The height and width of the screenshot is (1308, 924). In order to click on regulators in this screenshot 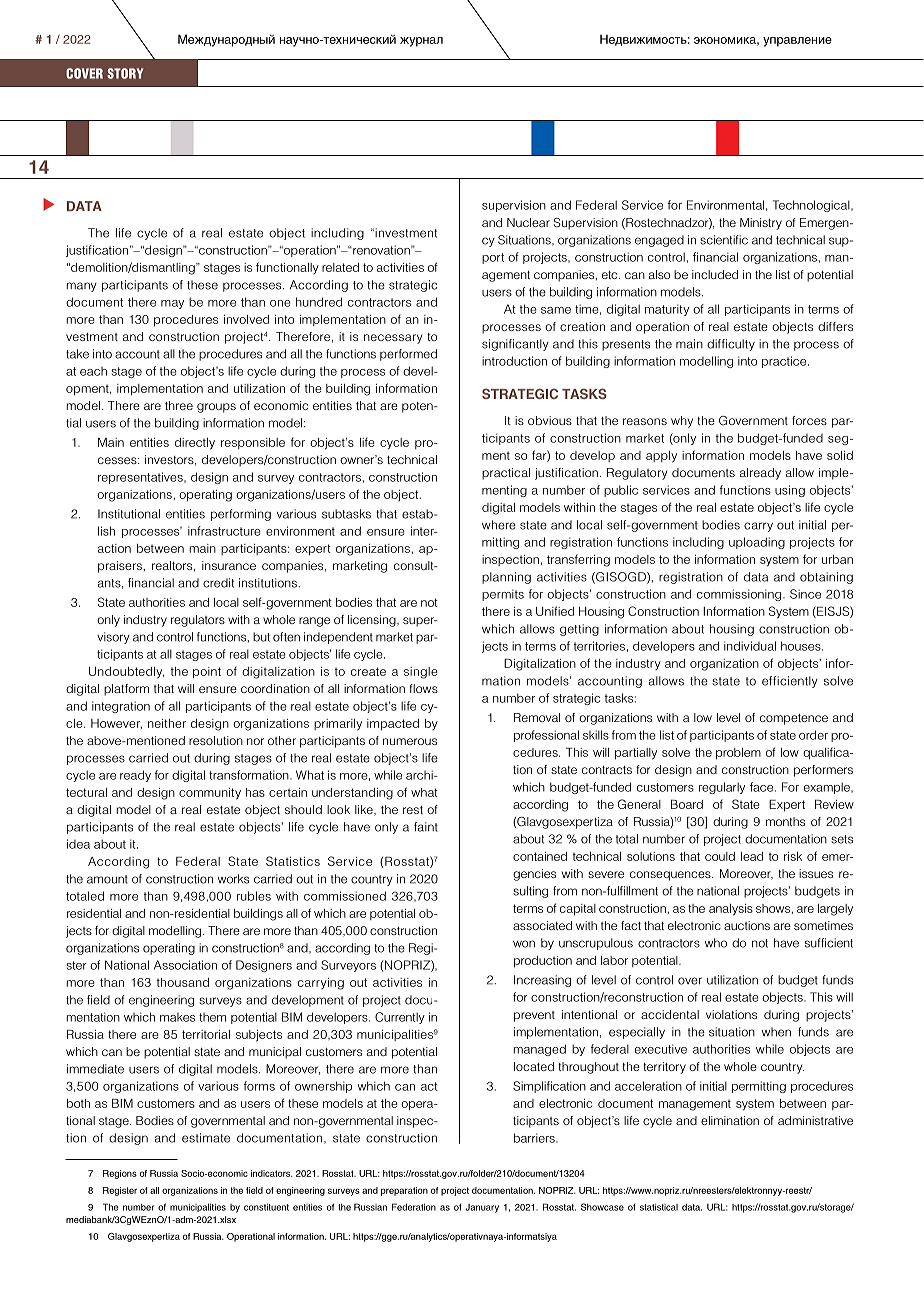, I will do `click(198, 621)`.
